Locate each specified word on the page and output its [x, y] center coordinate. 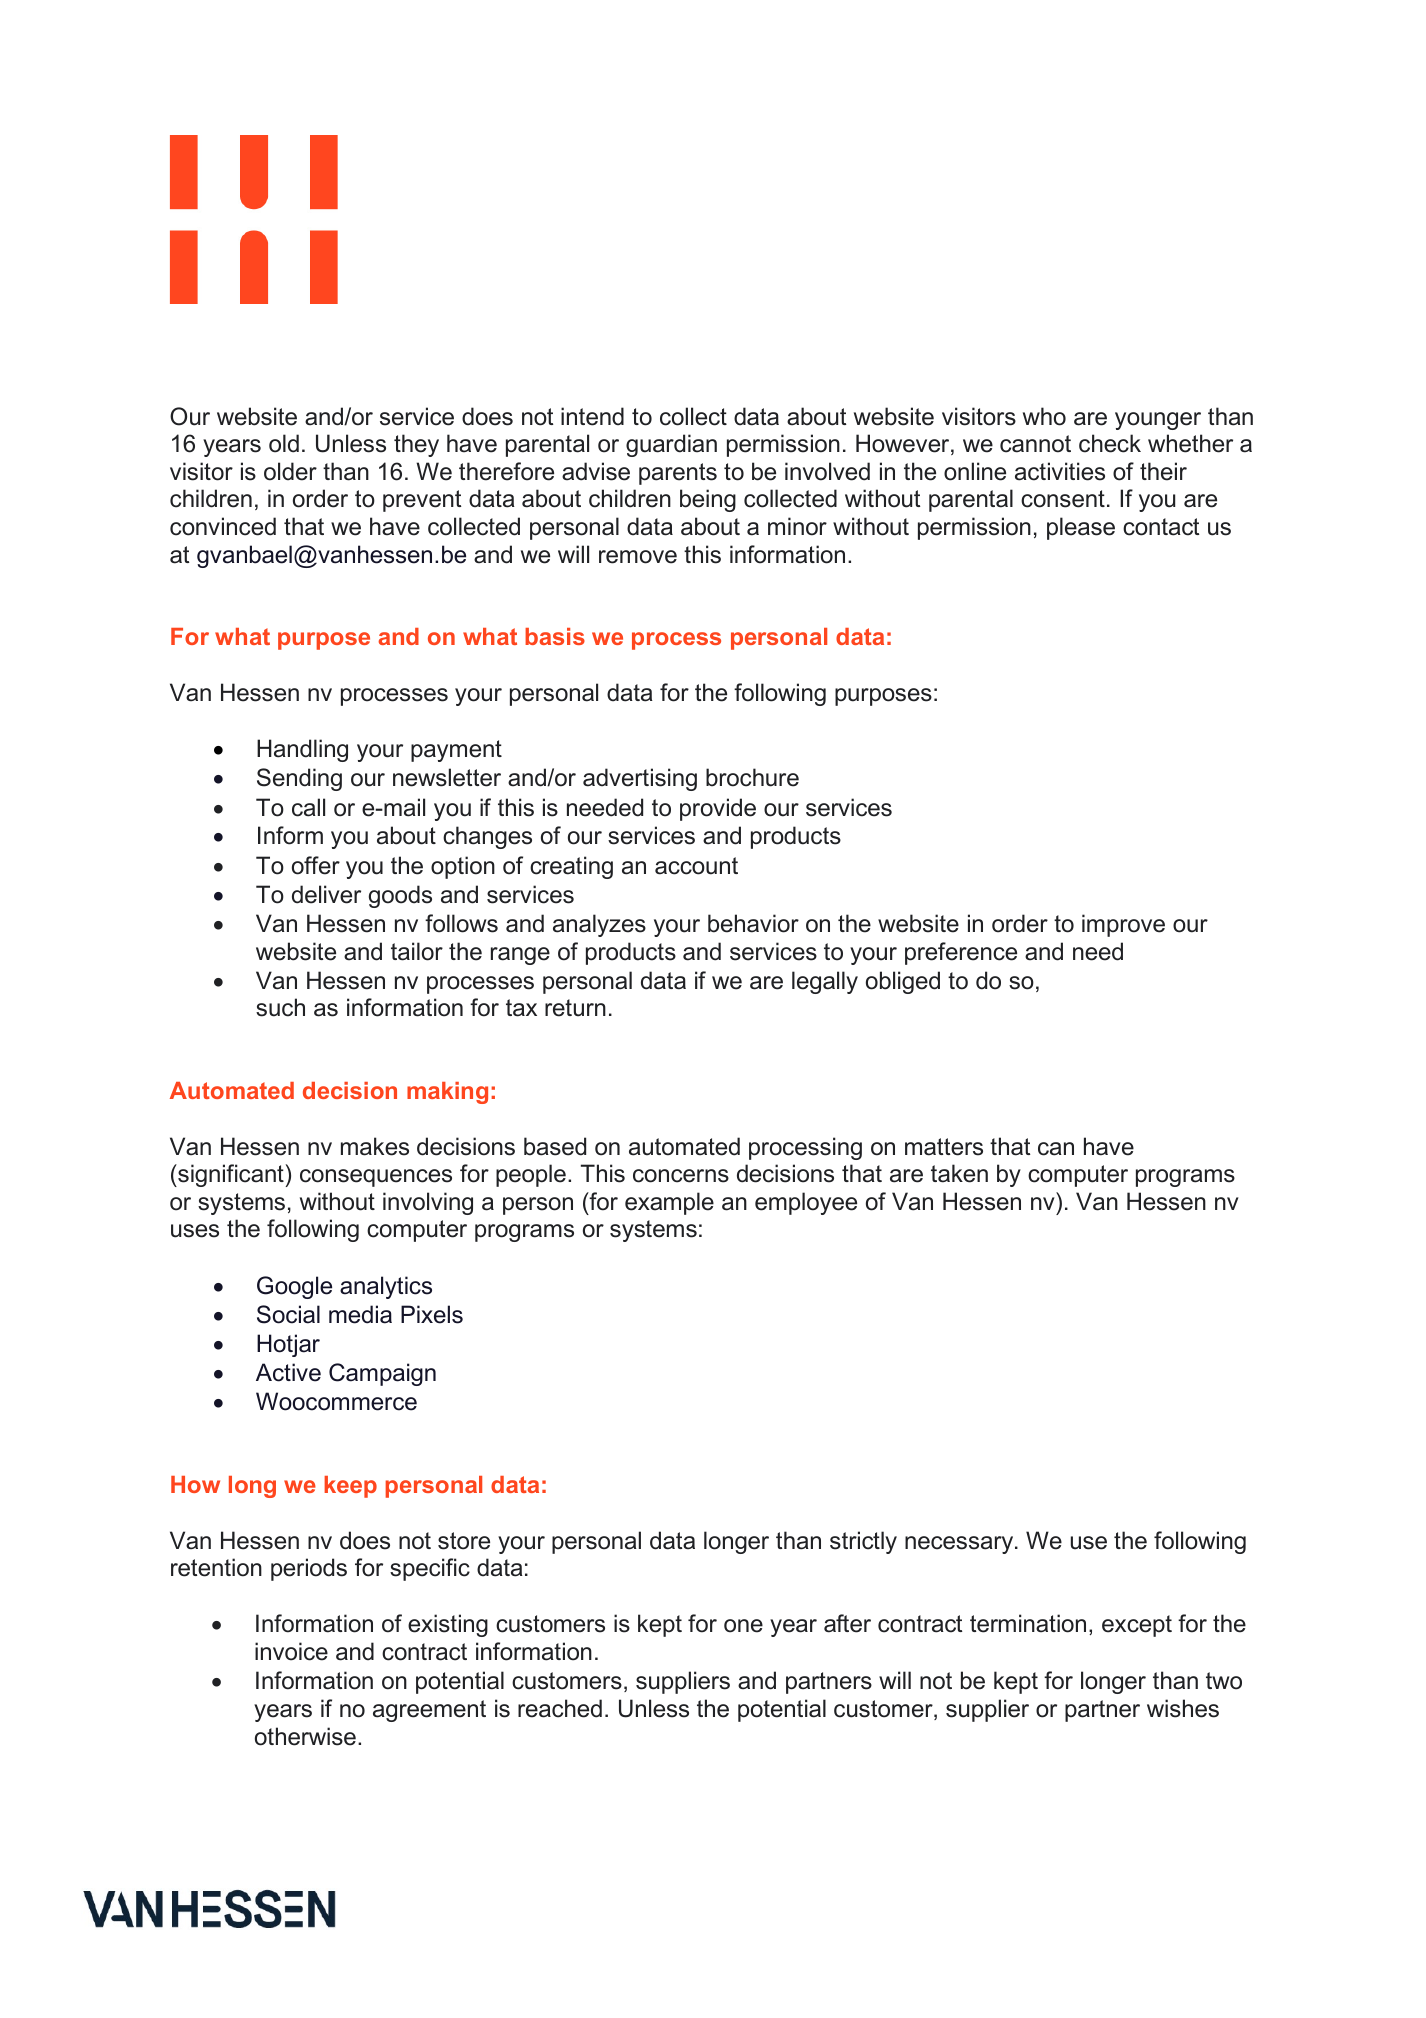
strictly [863, 1542]
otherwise [305, 1736]
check [1110, 443]
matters [944, 1147]
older [290, 471]
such [280, 1007]
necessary [960, 1545]
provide [718, 809]
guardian [671, 445]
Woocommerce [336, 1401]
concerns [681, 1176]
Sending [299, 779]
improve [1123, 925]
